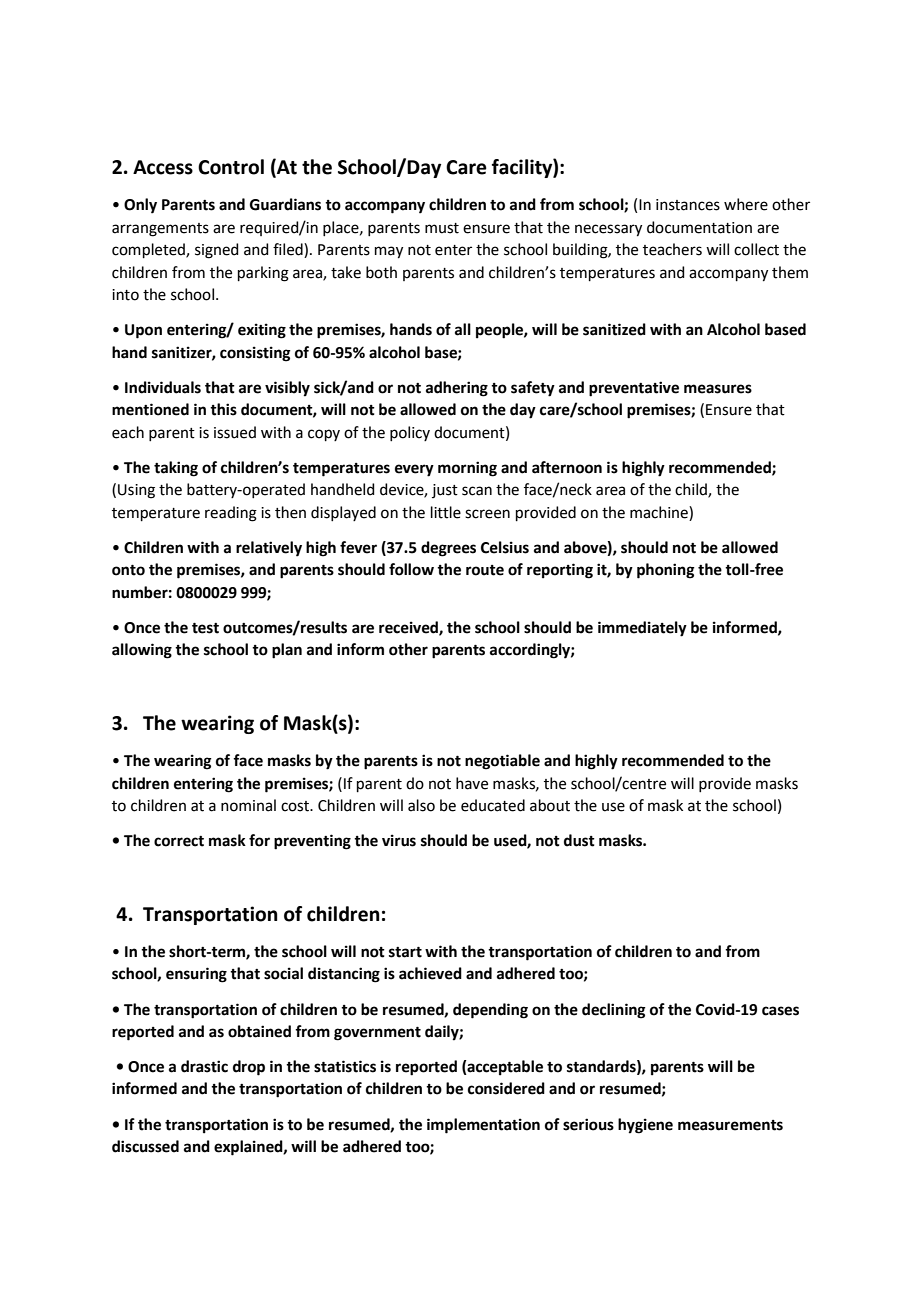 The image size is (924, 1308). Describe the element at coordinates (248, 805) in the image. I see `nominal` at that location.
